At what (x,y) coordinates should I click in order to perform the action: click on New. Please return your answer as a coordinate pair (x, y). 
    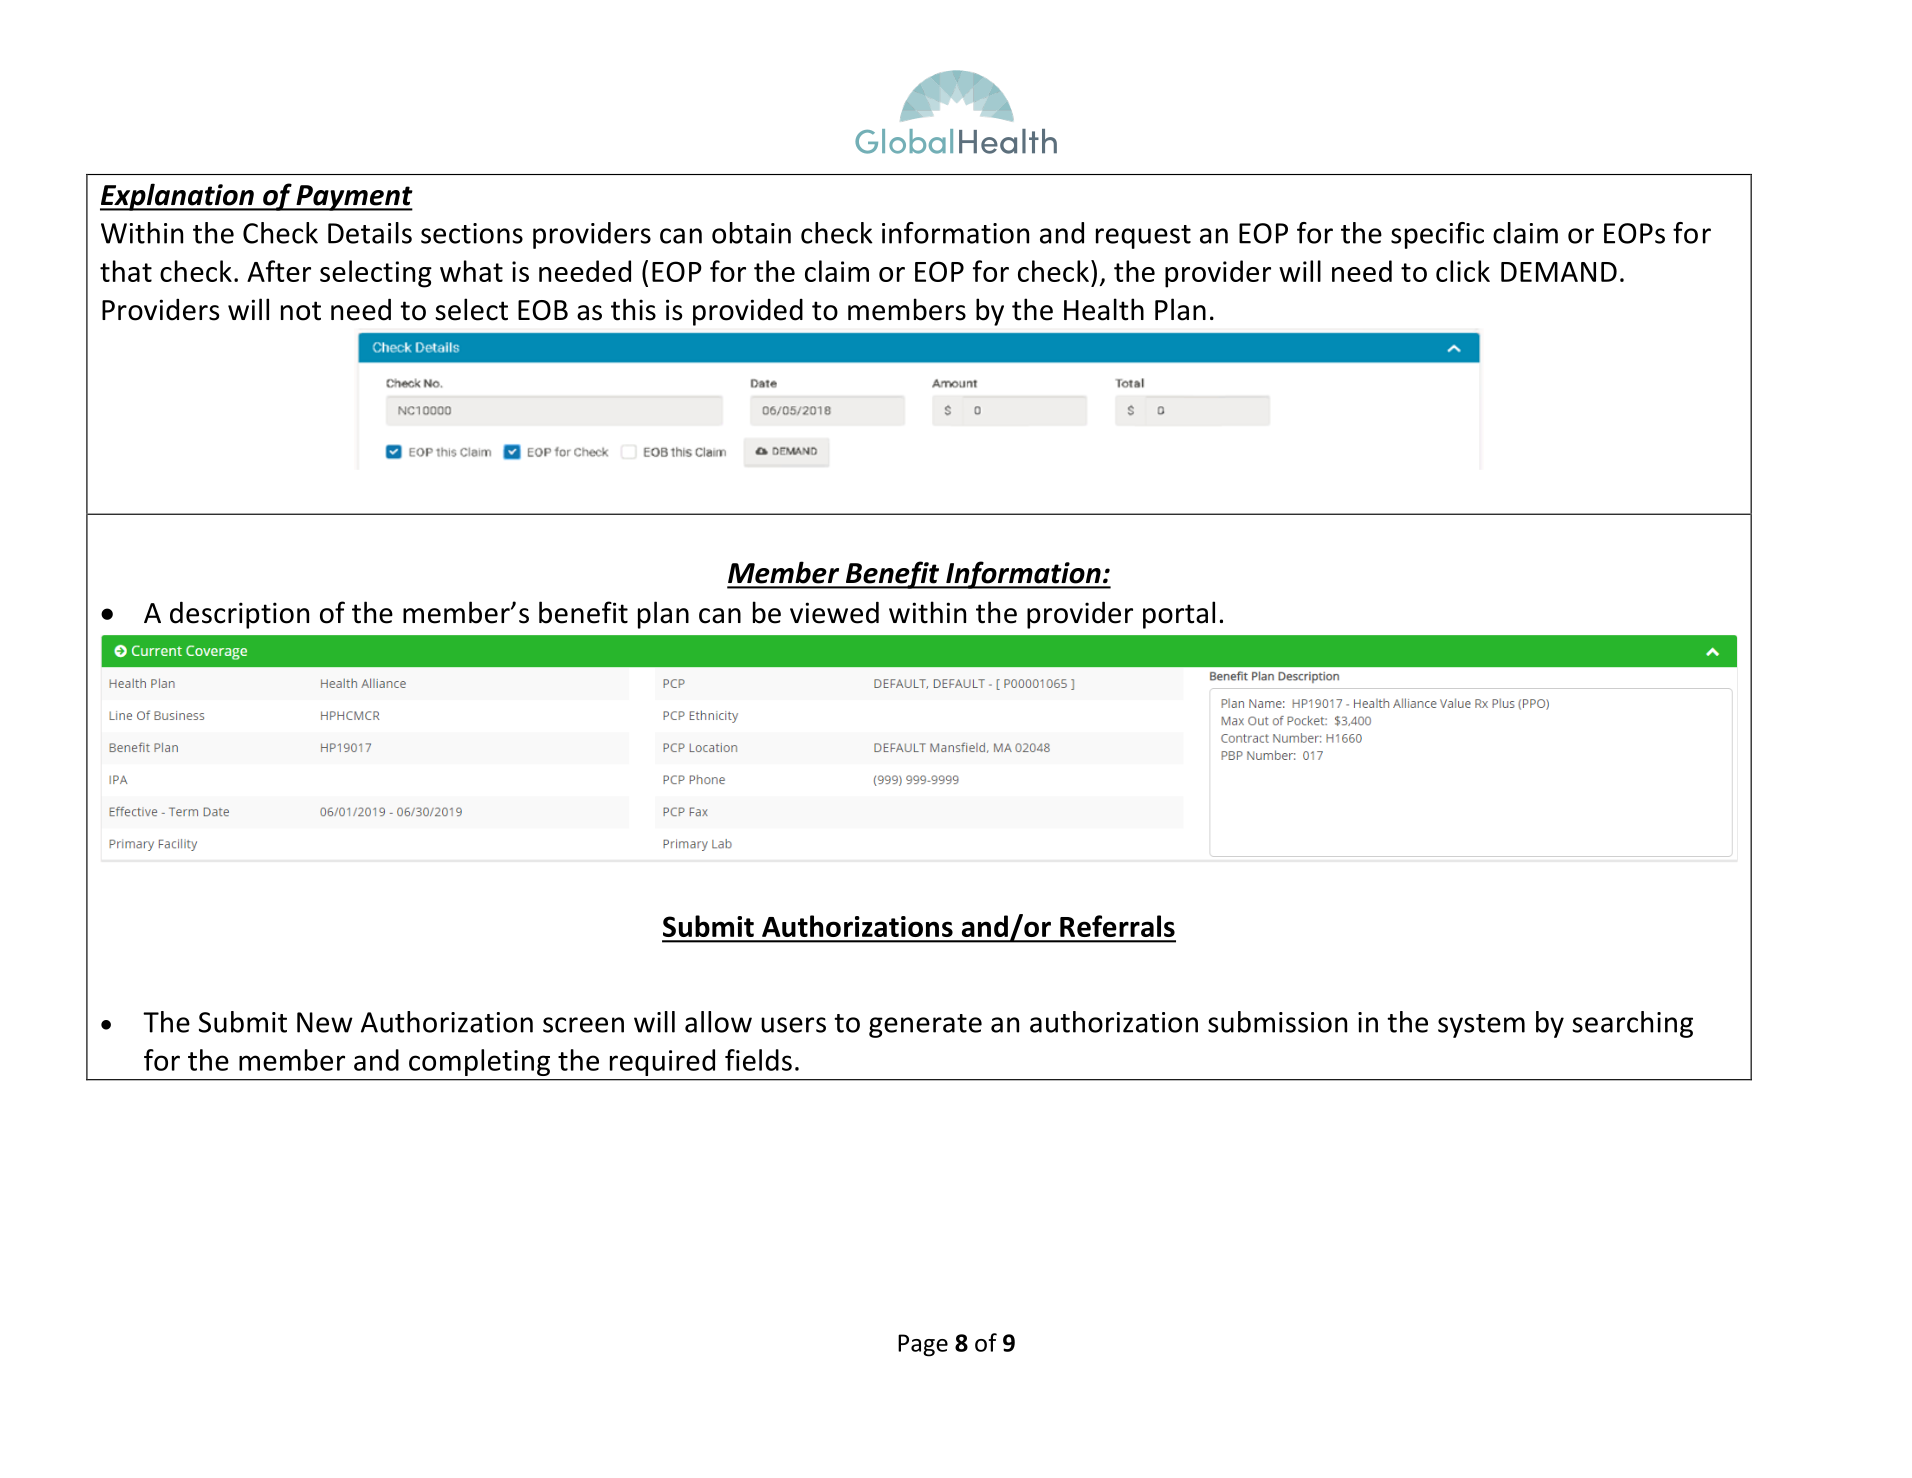
    Looking at the image, I should click on (325, 1022).
